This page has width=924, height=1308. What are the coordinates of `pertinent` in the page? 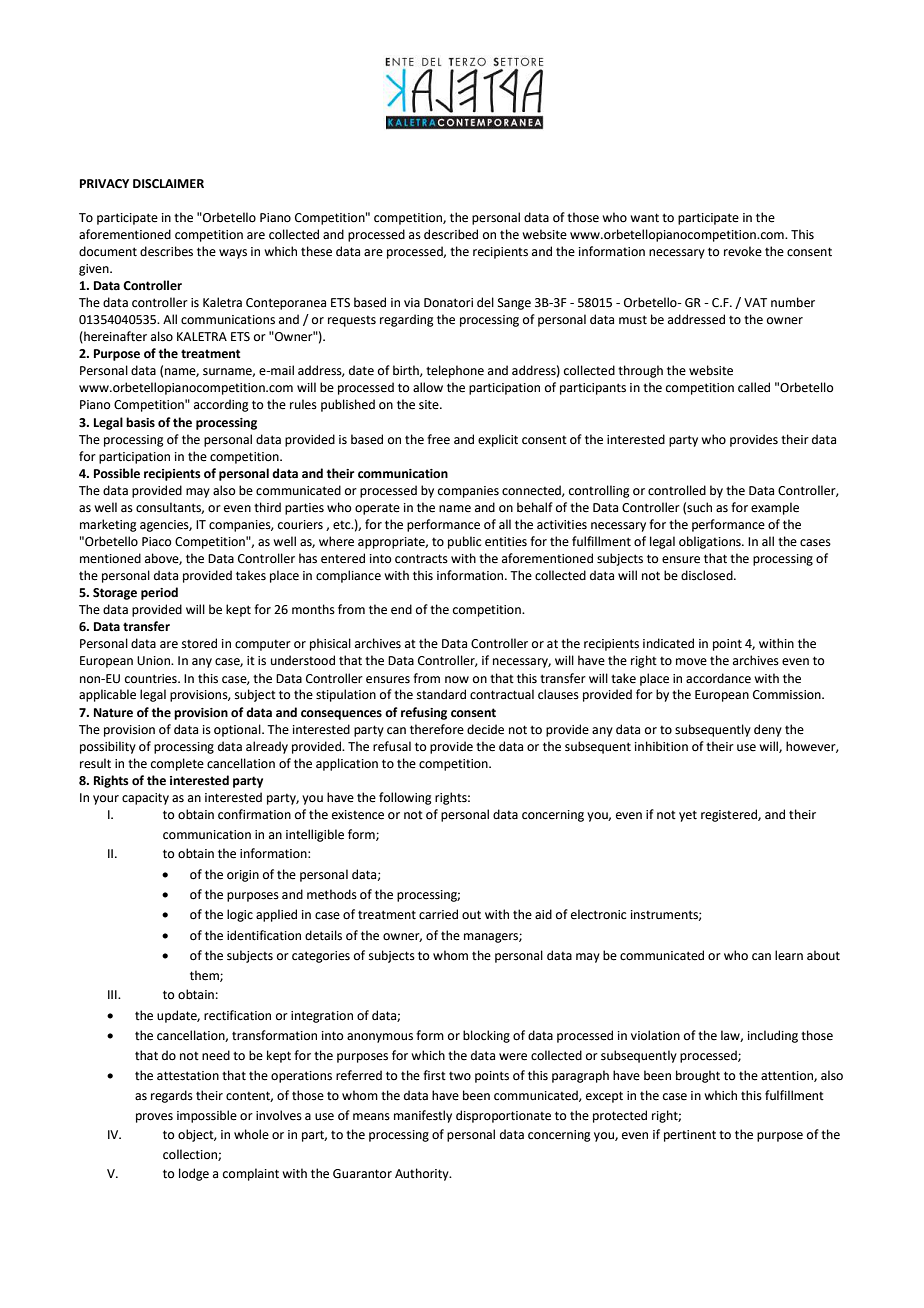 It's located at (690, 1136).
